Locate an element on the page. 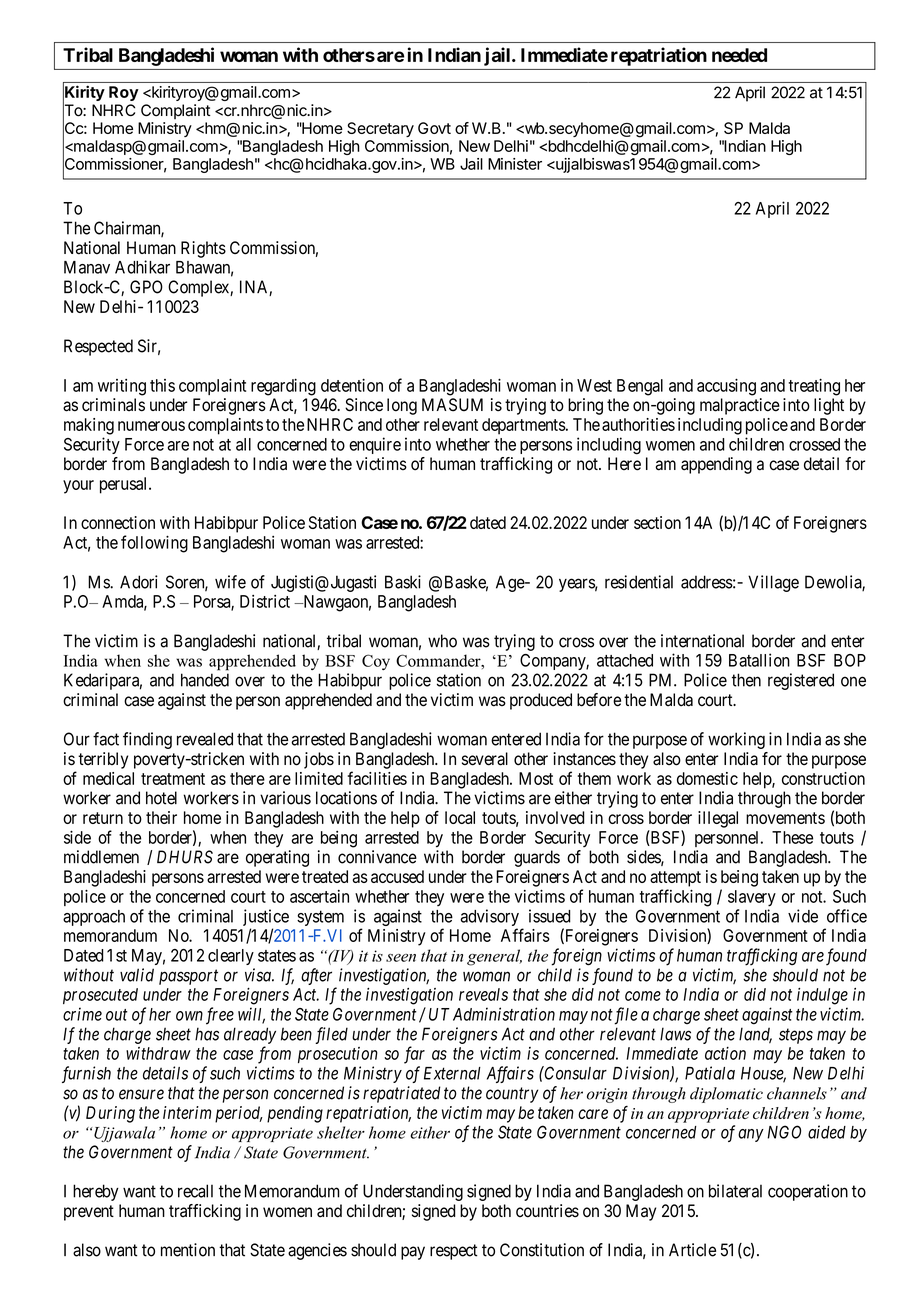 Image resolution: width=924 pixels, height=1308 pixels. recall is located at coordinates (195, 1191).
